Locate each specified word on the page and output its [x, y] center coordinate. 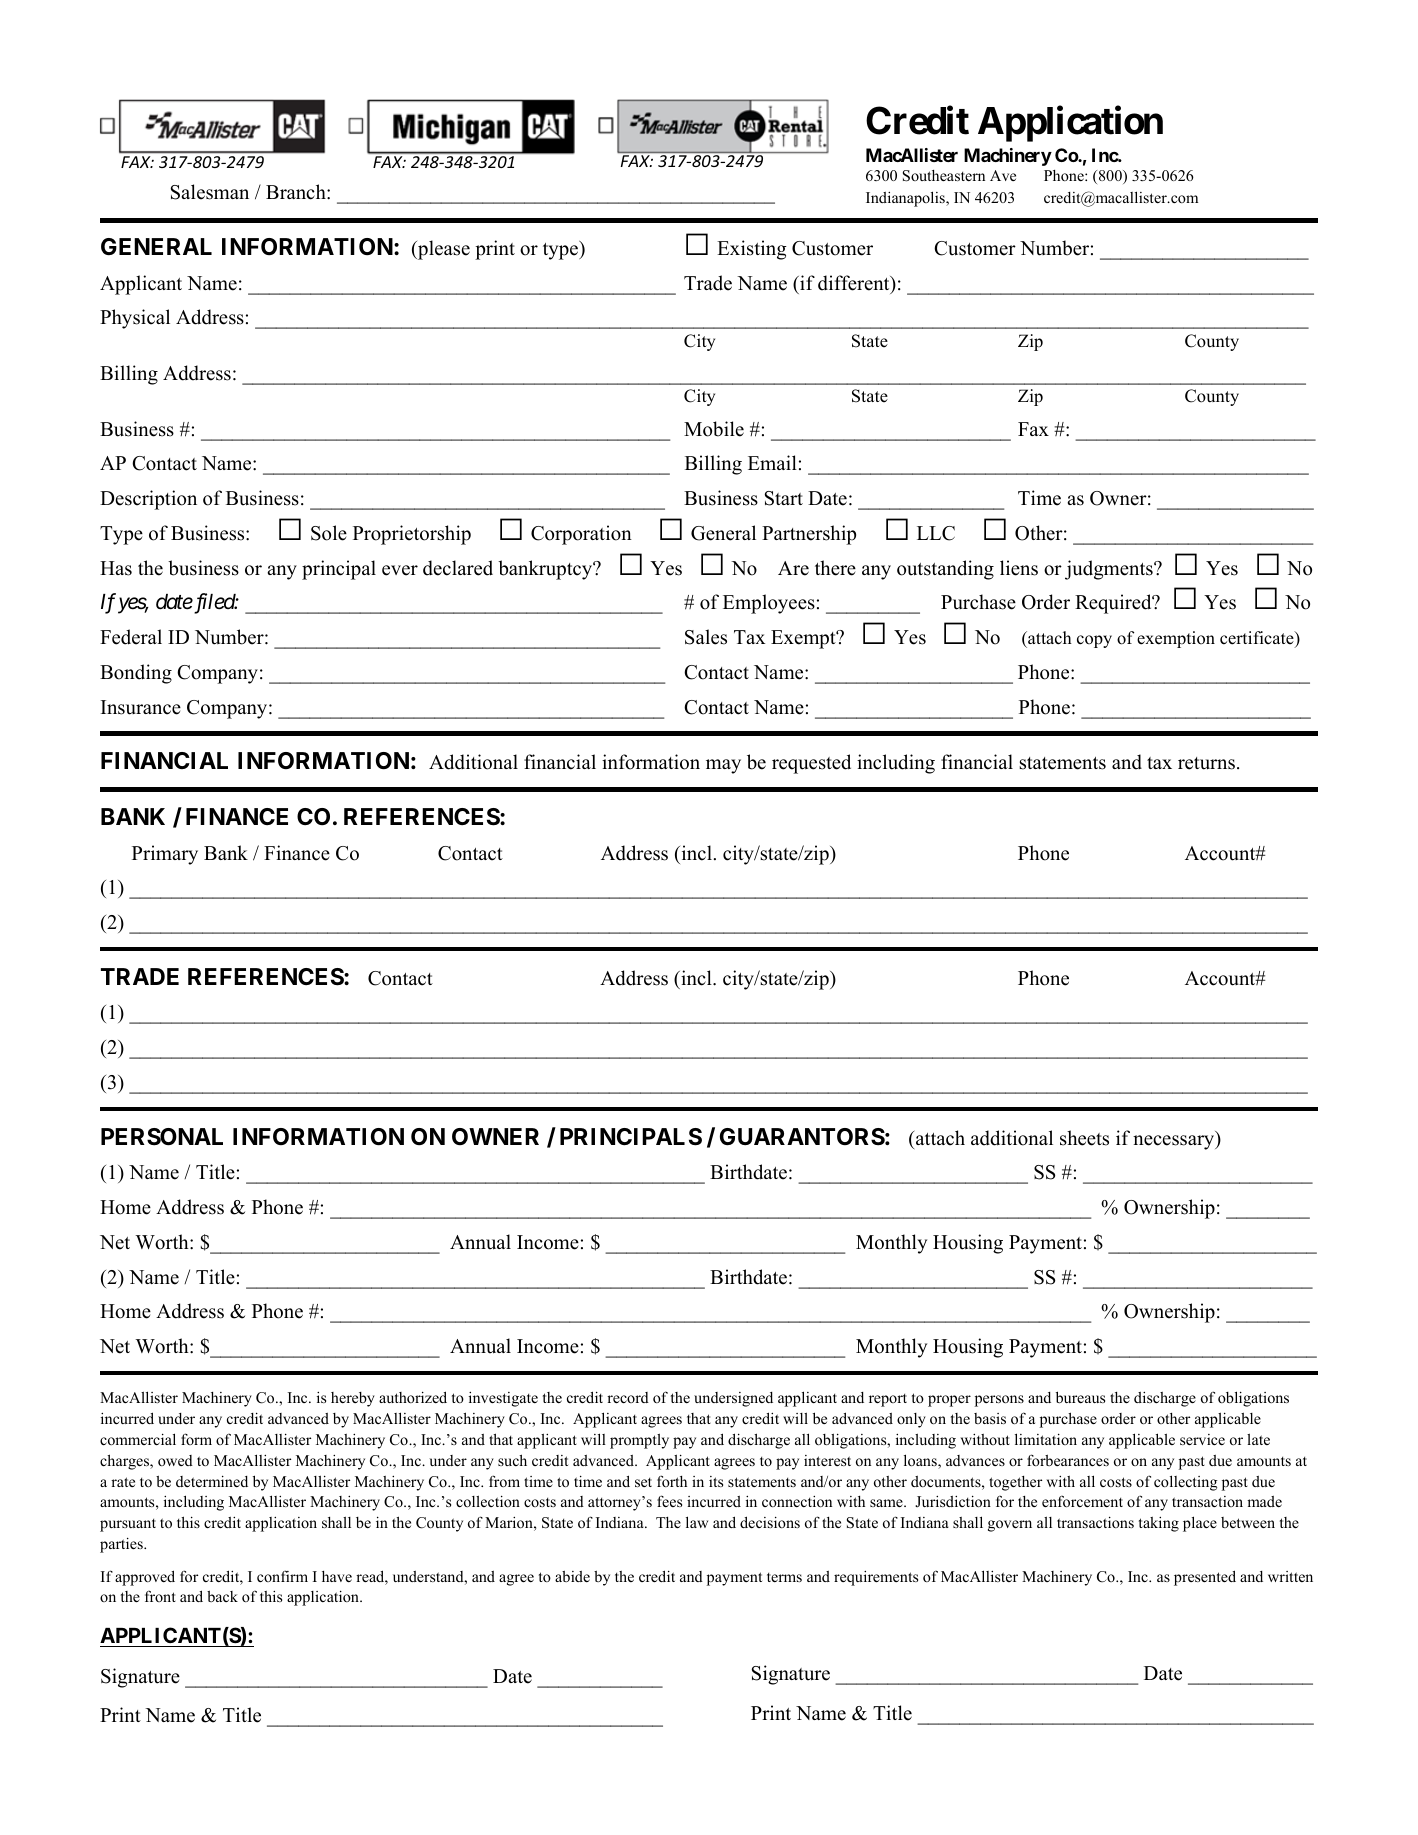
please [443, 250]
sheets [1084, 1138]
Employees [769, 604]
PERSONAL [162, 1137]
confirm [282, 1576]
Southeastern [944, 176]
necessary [1175, 1142]
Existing [752, 250]
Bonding [136, 674]
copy [1094, 641]
